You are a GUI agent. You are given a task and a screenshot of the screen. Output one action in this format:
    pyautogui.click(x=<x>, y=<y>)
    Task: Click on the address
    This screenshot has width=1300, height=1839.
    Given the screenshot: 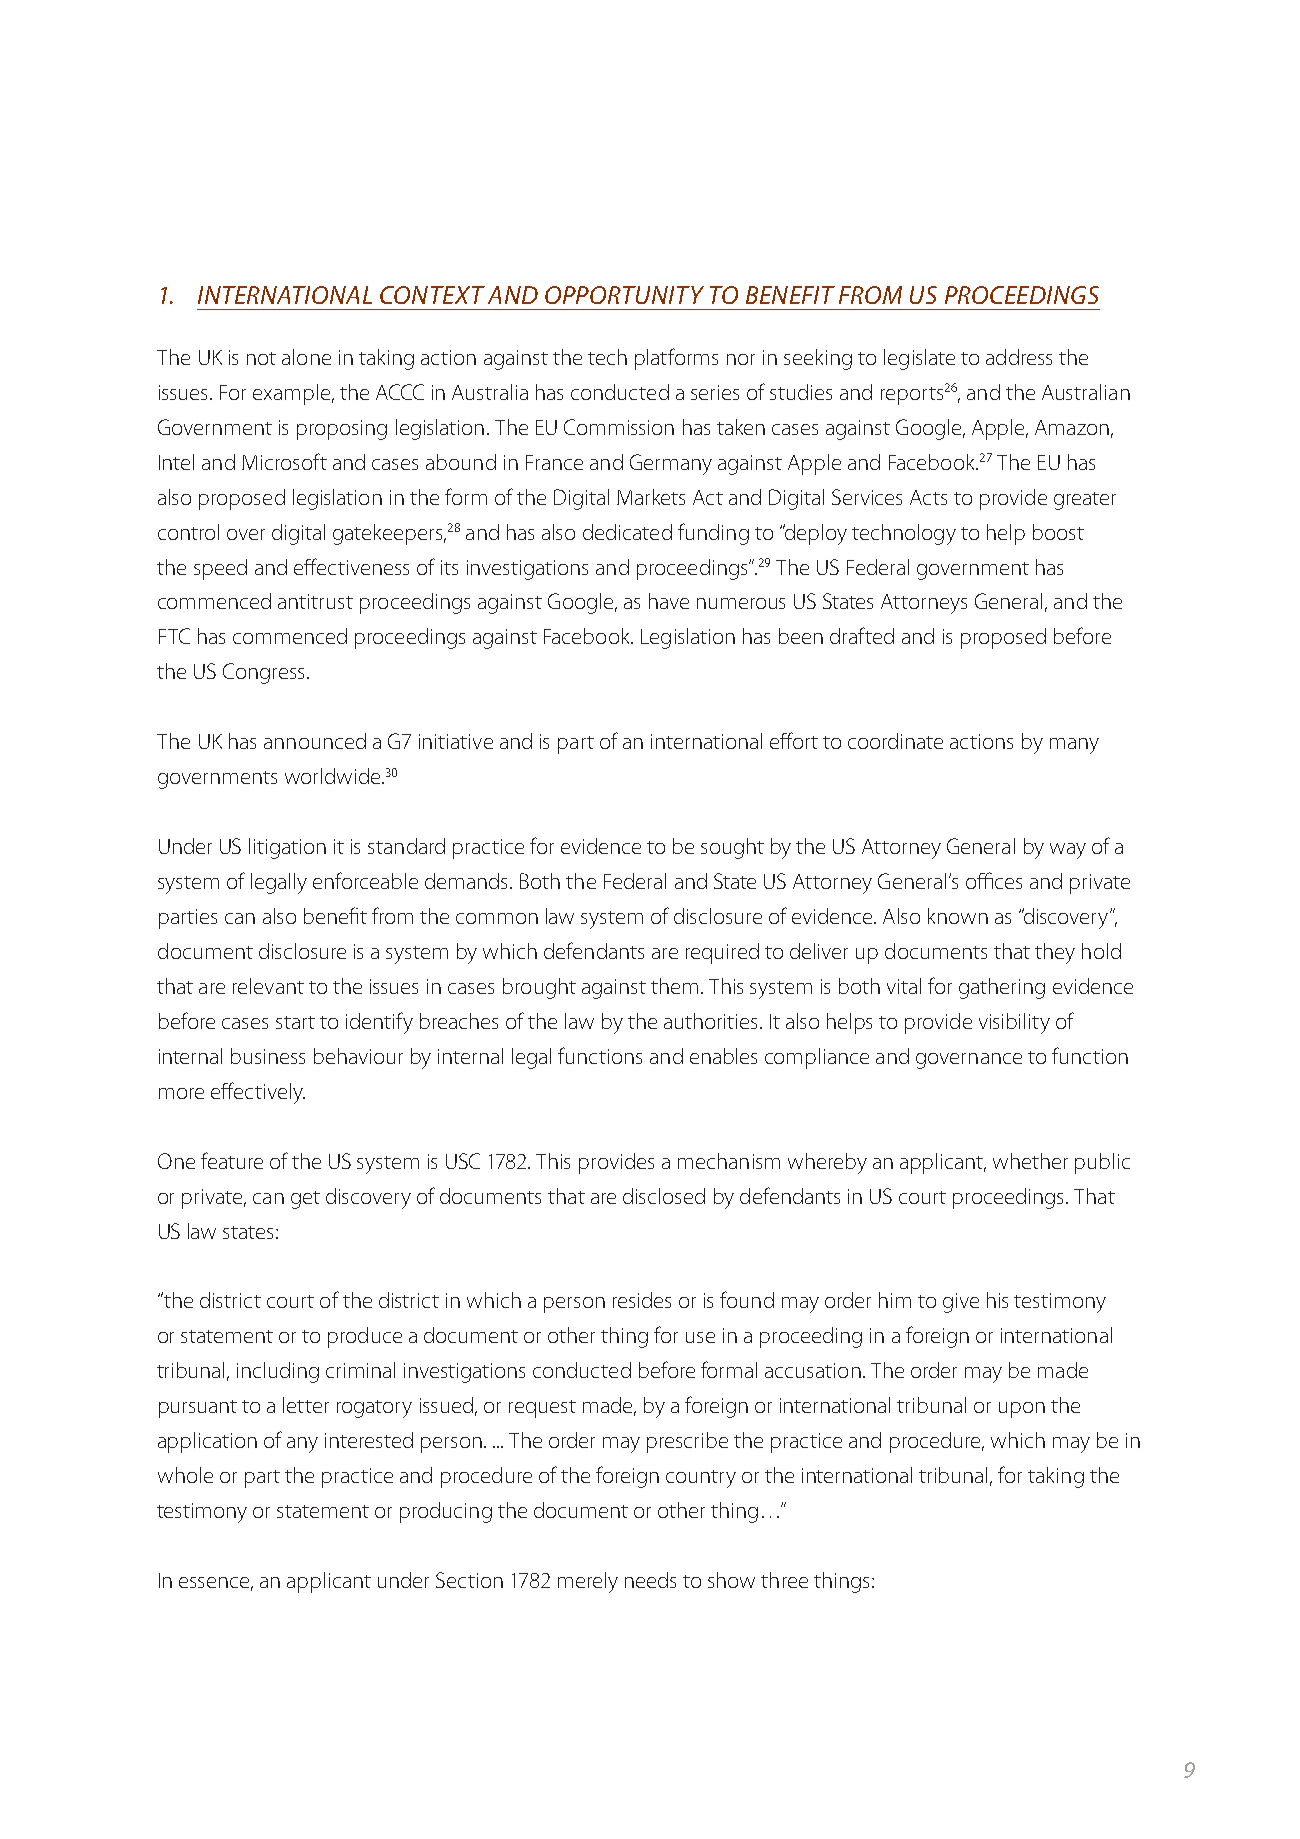 What is the action you would take?
    pyautogui.click(x=1019, y=357)
